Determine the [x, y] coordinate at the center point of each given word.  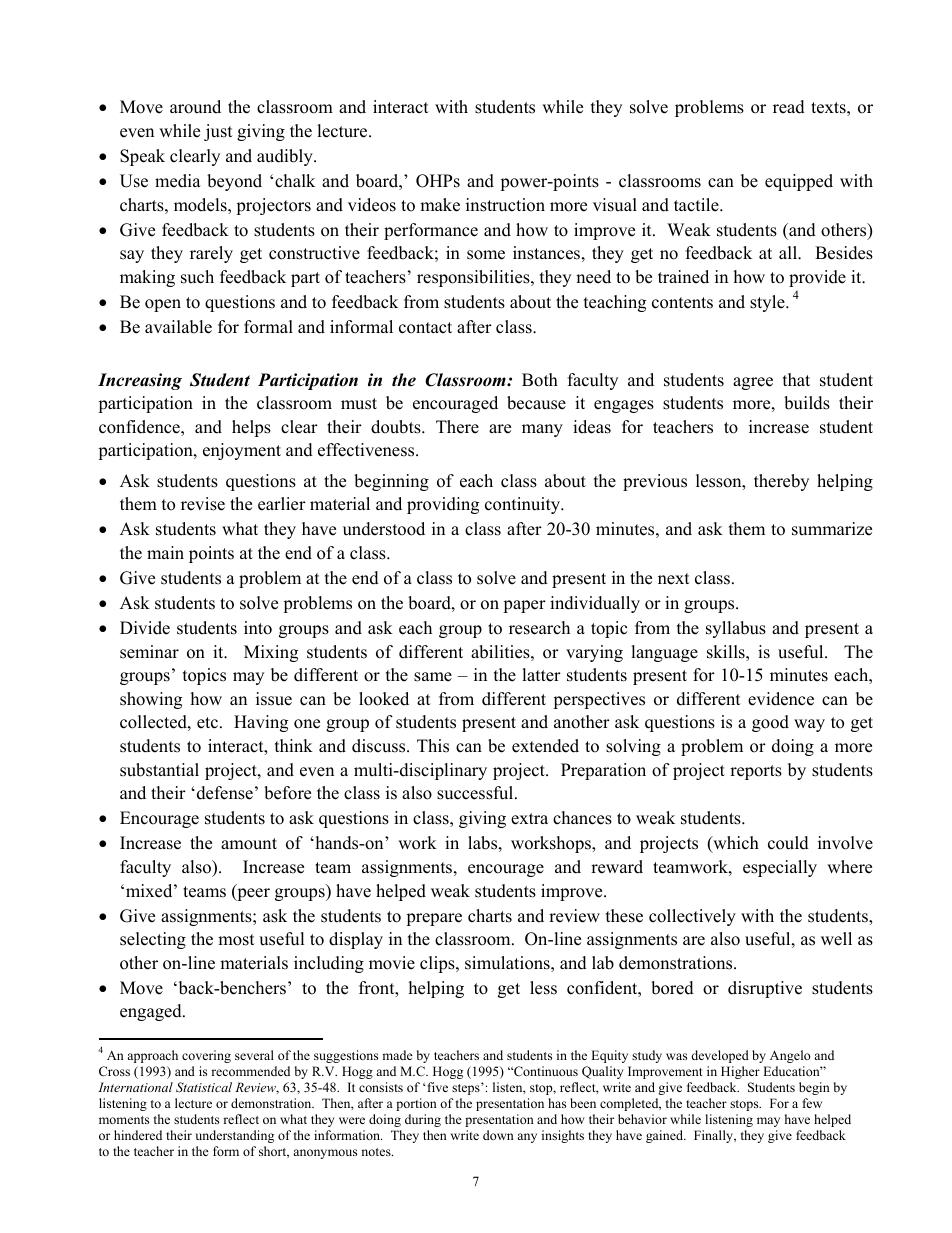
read [789, 107]
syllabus [736, 629]
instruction [505, 205]
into [258, 628]
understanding [234, 1136]
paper [524, 606]
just [218, 132]
